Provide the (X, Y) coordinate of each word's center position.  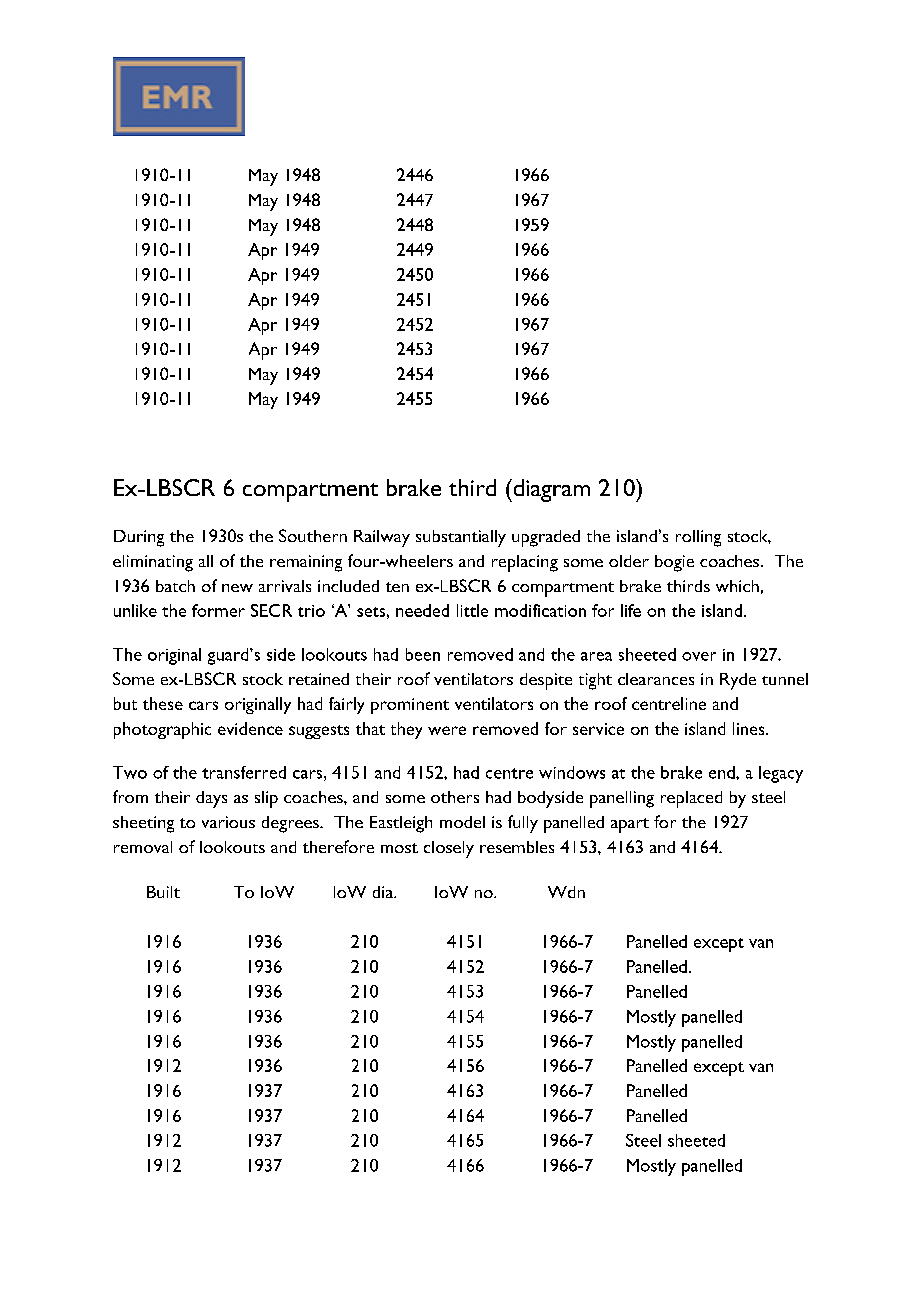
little (472, 610)
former (218, 610)
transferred (244, 772)
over (699, 656)
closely (449, 849)
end (723, 772)
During (139, 538)
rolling (698, 538)
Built (163, 892)
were (447, 730)
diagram (550, 490)
